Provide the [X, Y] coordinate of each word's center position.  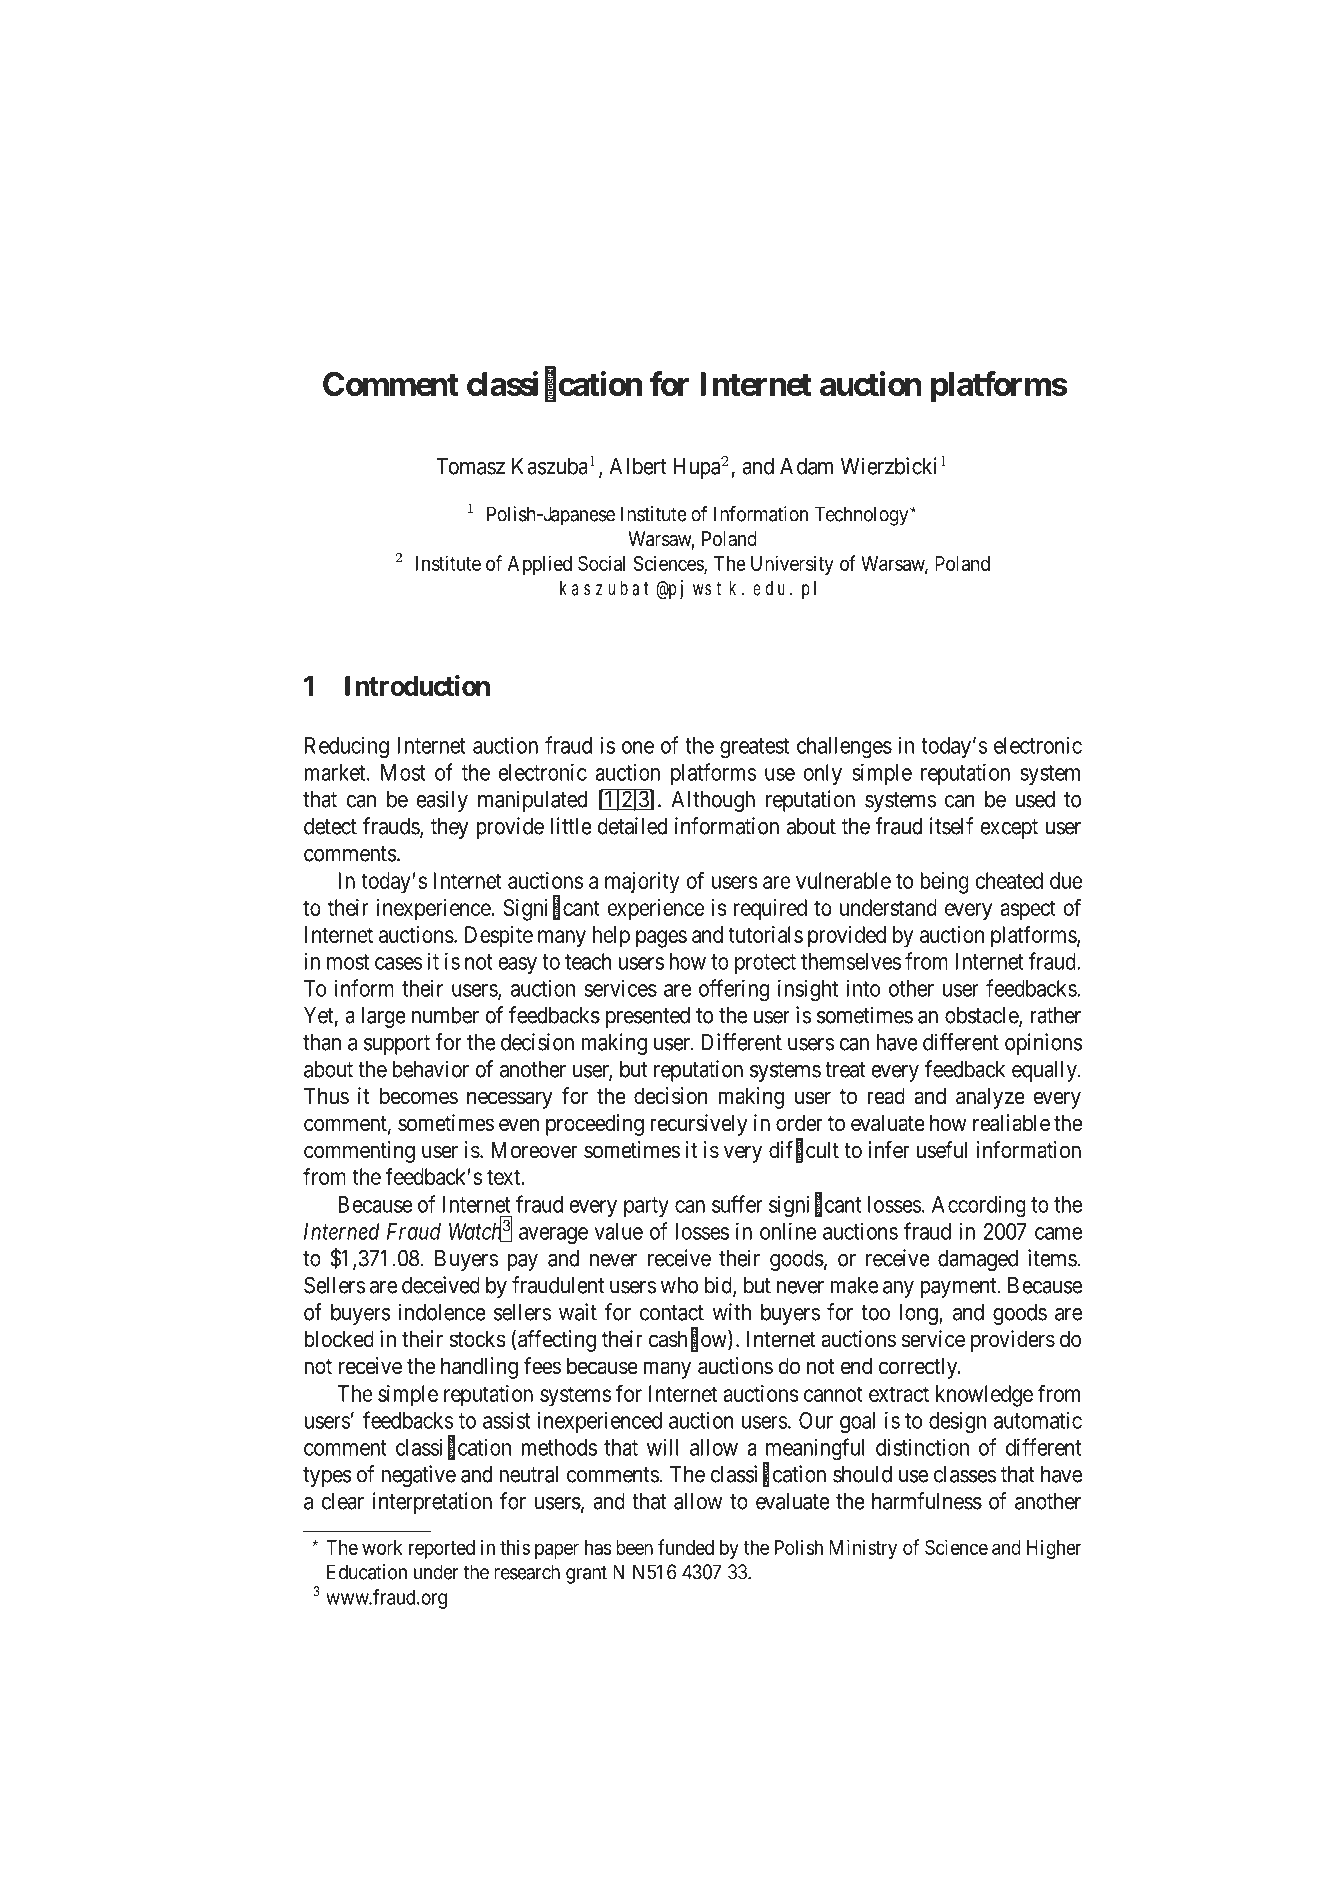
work [382, 1547]
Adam [806, 466]
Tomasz [470, 466]
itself [951, 826]
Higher [1054, 1549]
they [450, 828]
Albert [638, 466]
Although [713, 801]
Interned [342, 1231]
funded [686, 1547]
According [979, 1206]
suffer [737, 1204]
